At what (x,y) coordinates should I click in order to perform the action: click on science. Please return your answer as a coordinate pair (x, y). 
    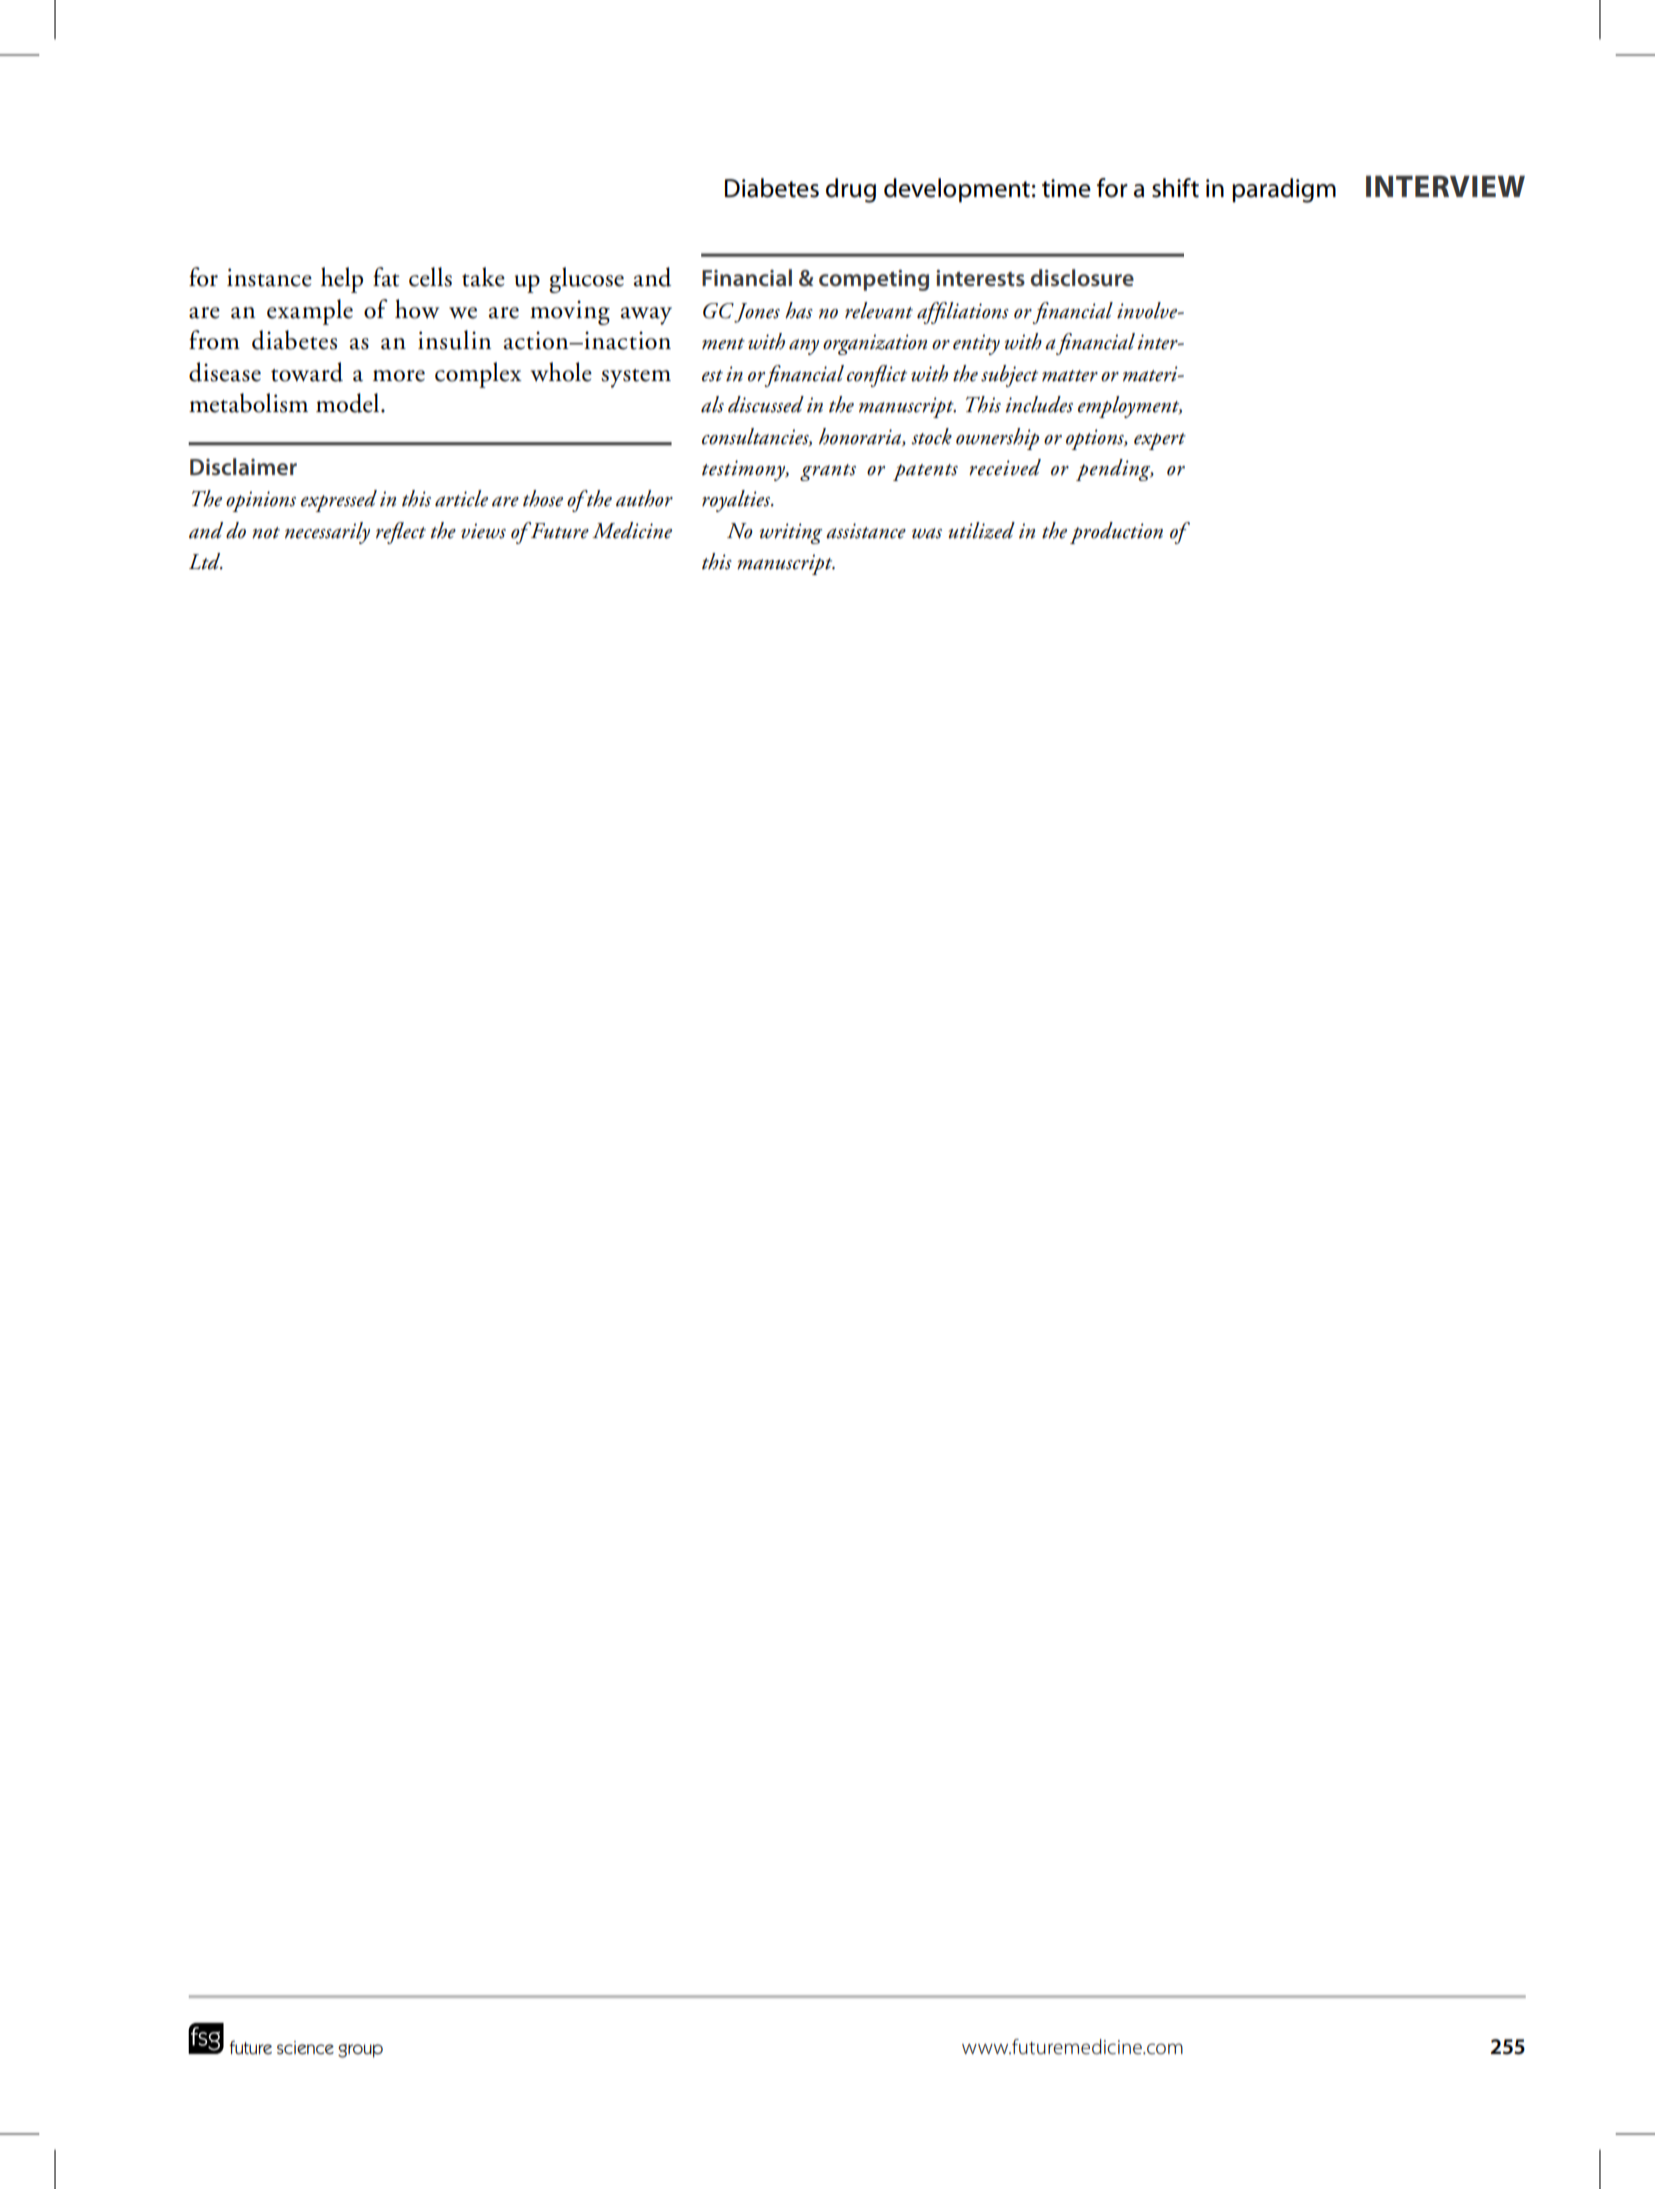
    Looking at the image, I should click on (305, 2048).
